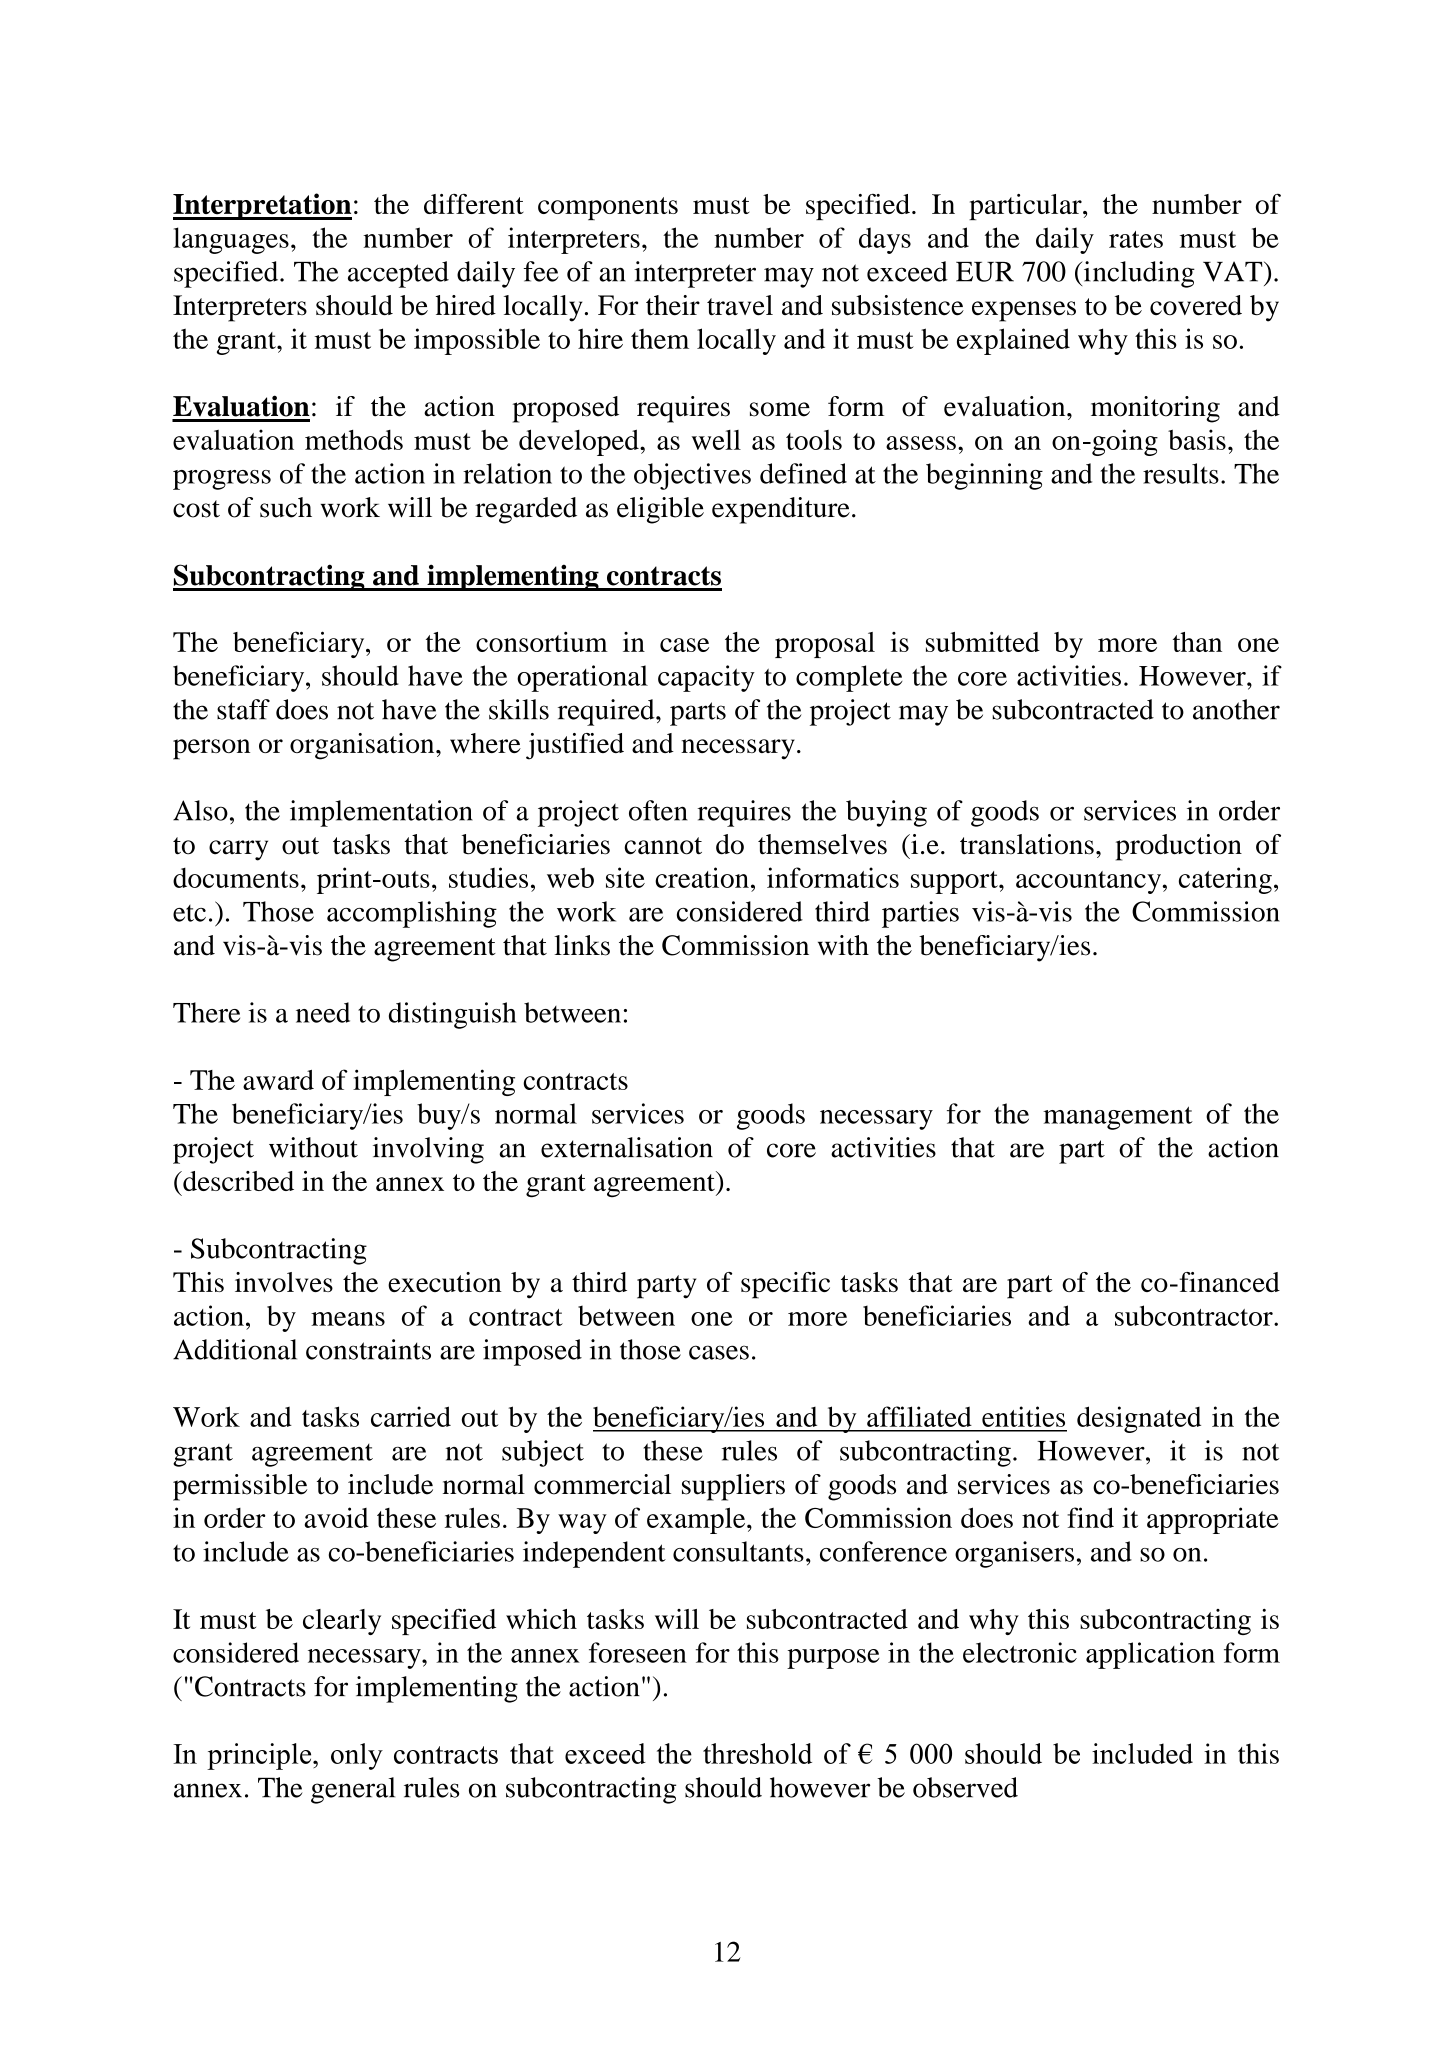 This screenshot has height=2055, width=1453. I want to click on Interpretation, so click(262, 206).
